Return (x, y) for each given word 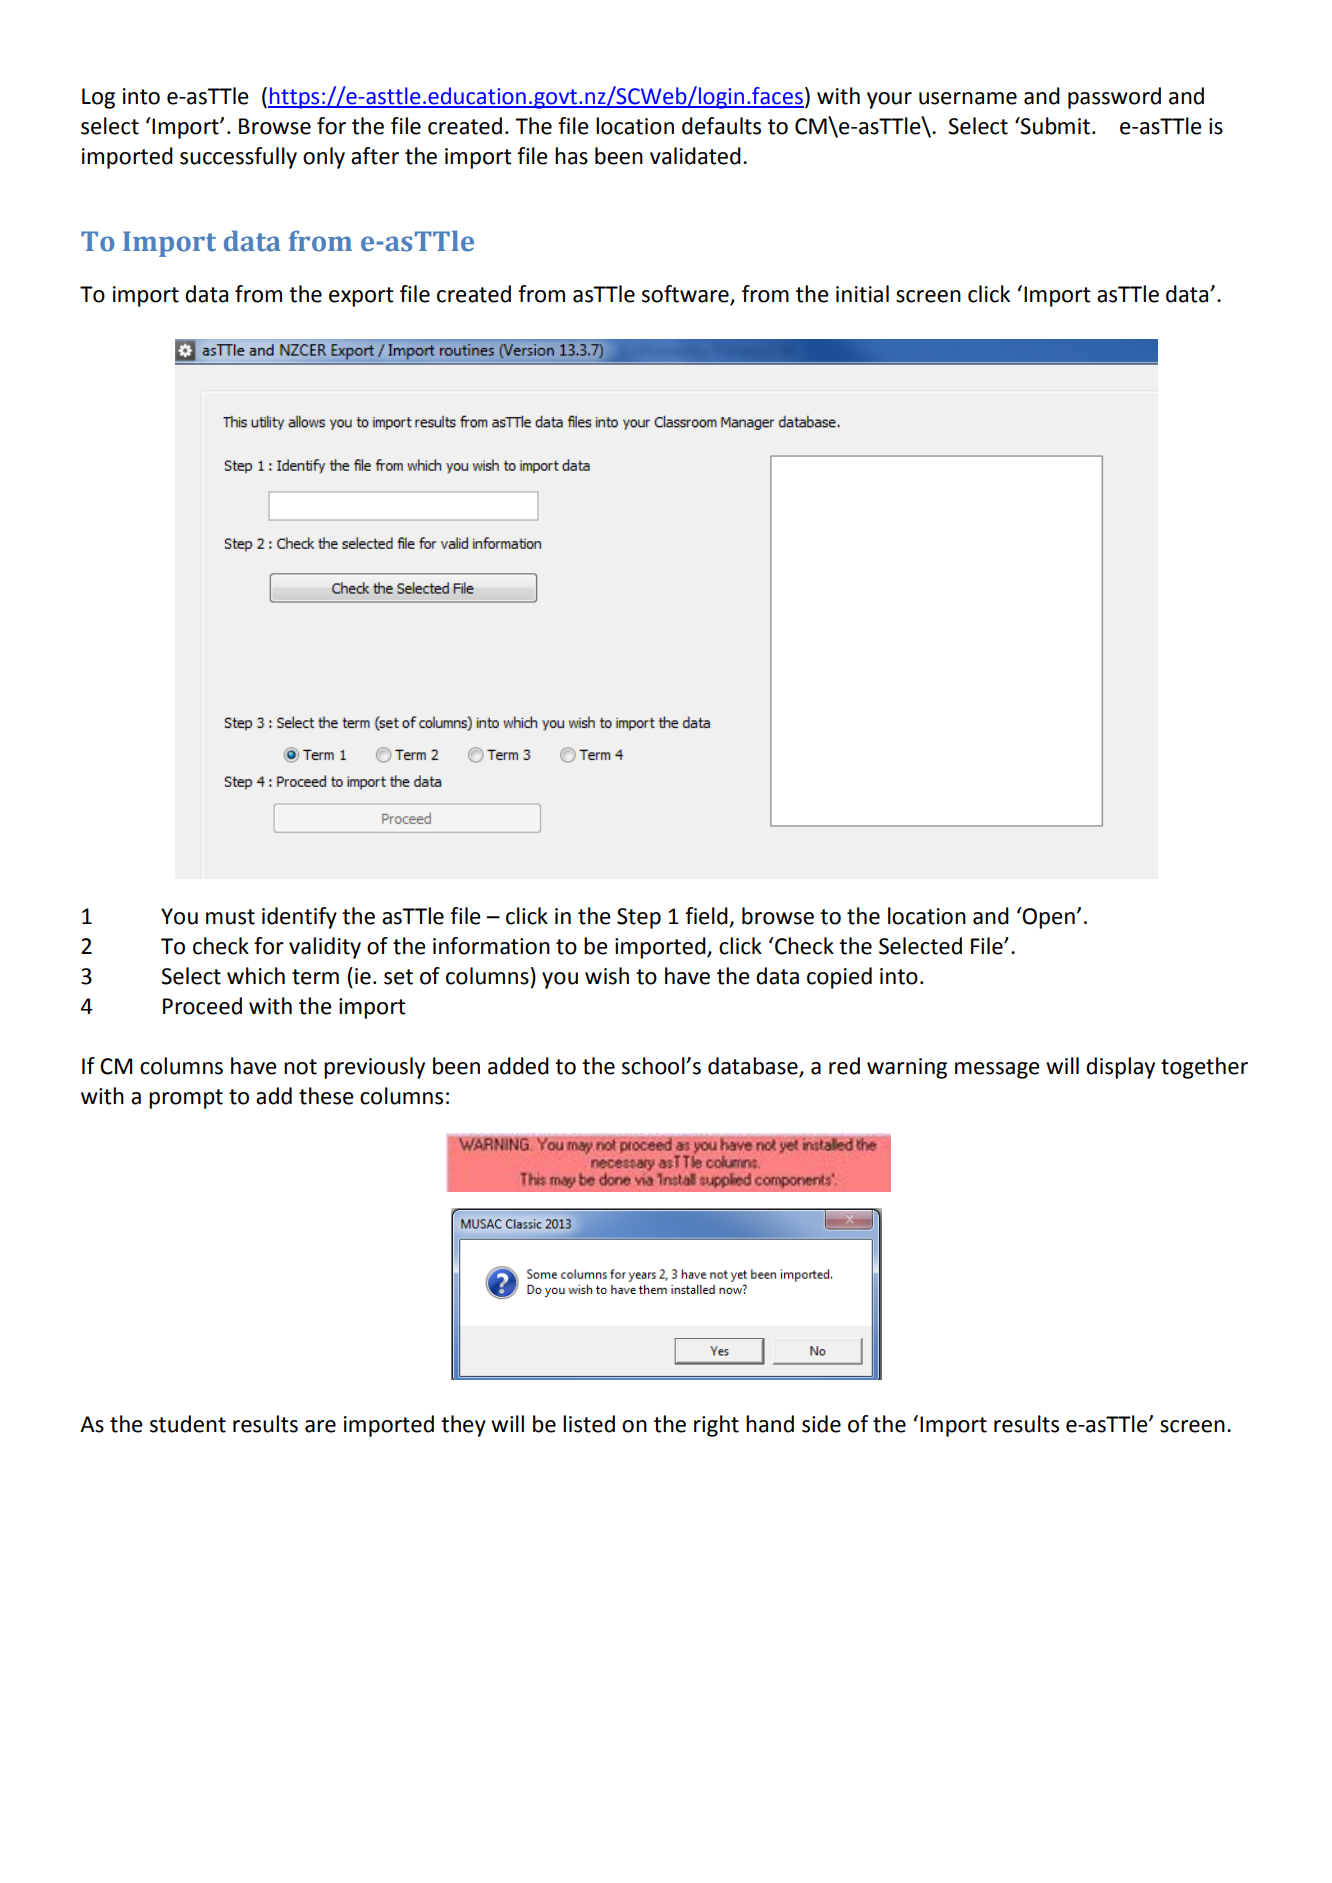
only (324, 158)
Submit (1054, 126)
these (326, 1096)
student (188, 1424)
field (707, 917)
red (844, 1066)
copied (839, 978)
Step (639, 918)
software (686, 295)
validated (695, 156)
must (230, 917)
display (1120, 1068)
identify (299, 918)
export (361, 297)
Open (1048, 918)
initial (862, 294)
